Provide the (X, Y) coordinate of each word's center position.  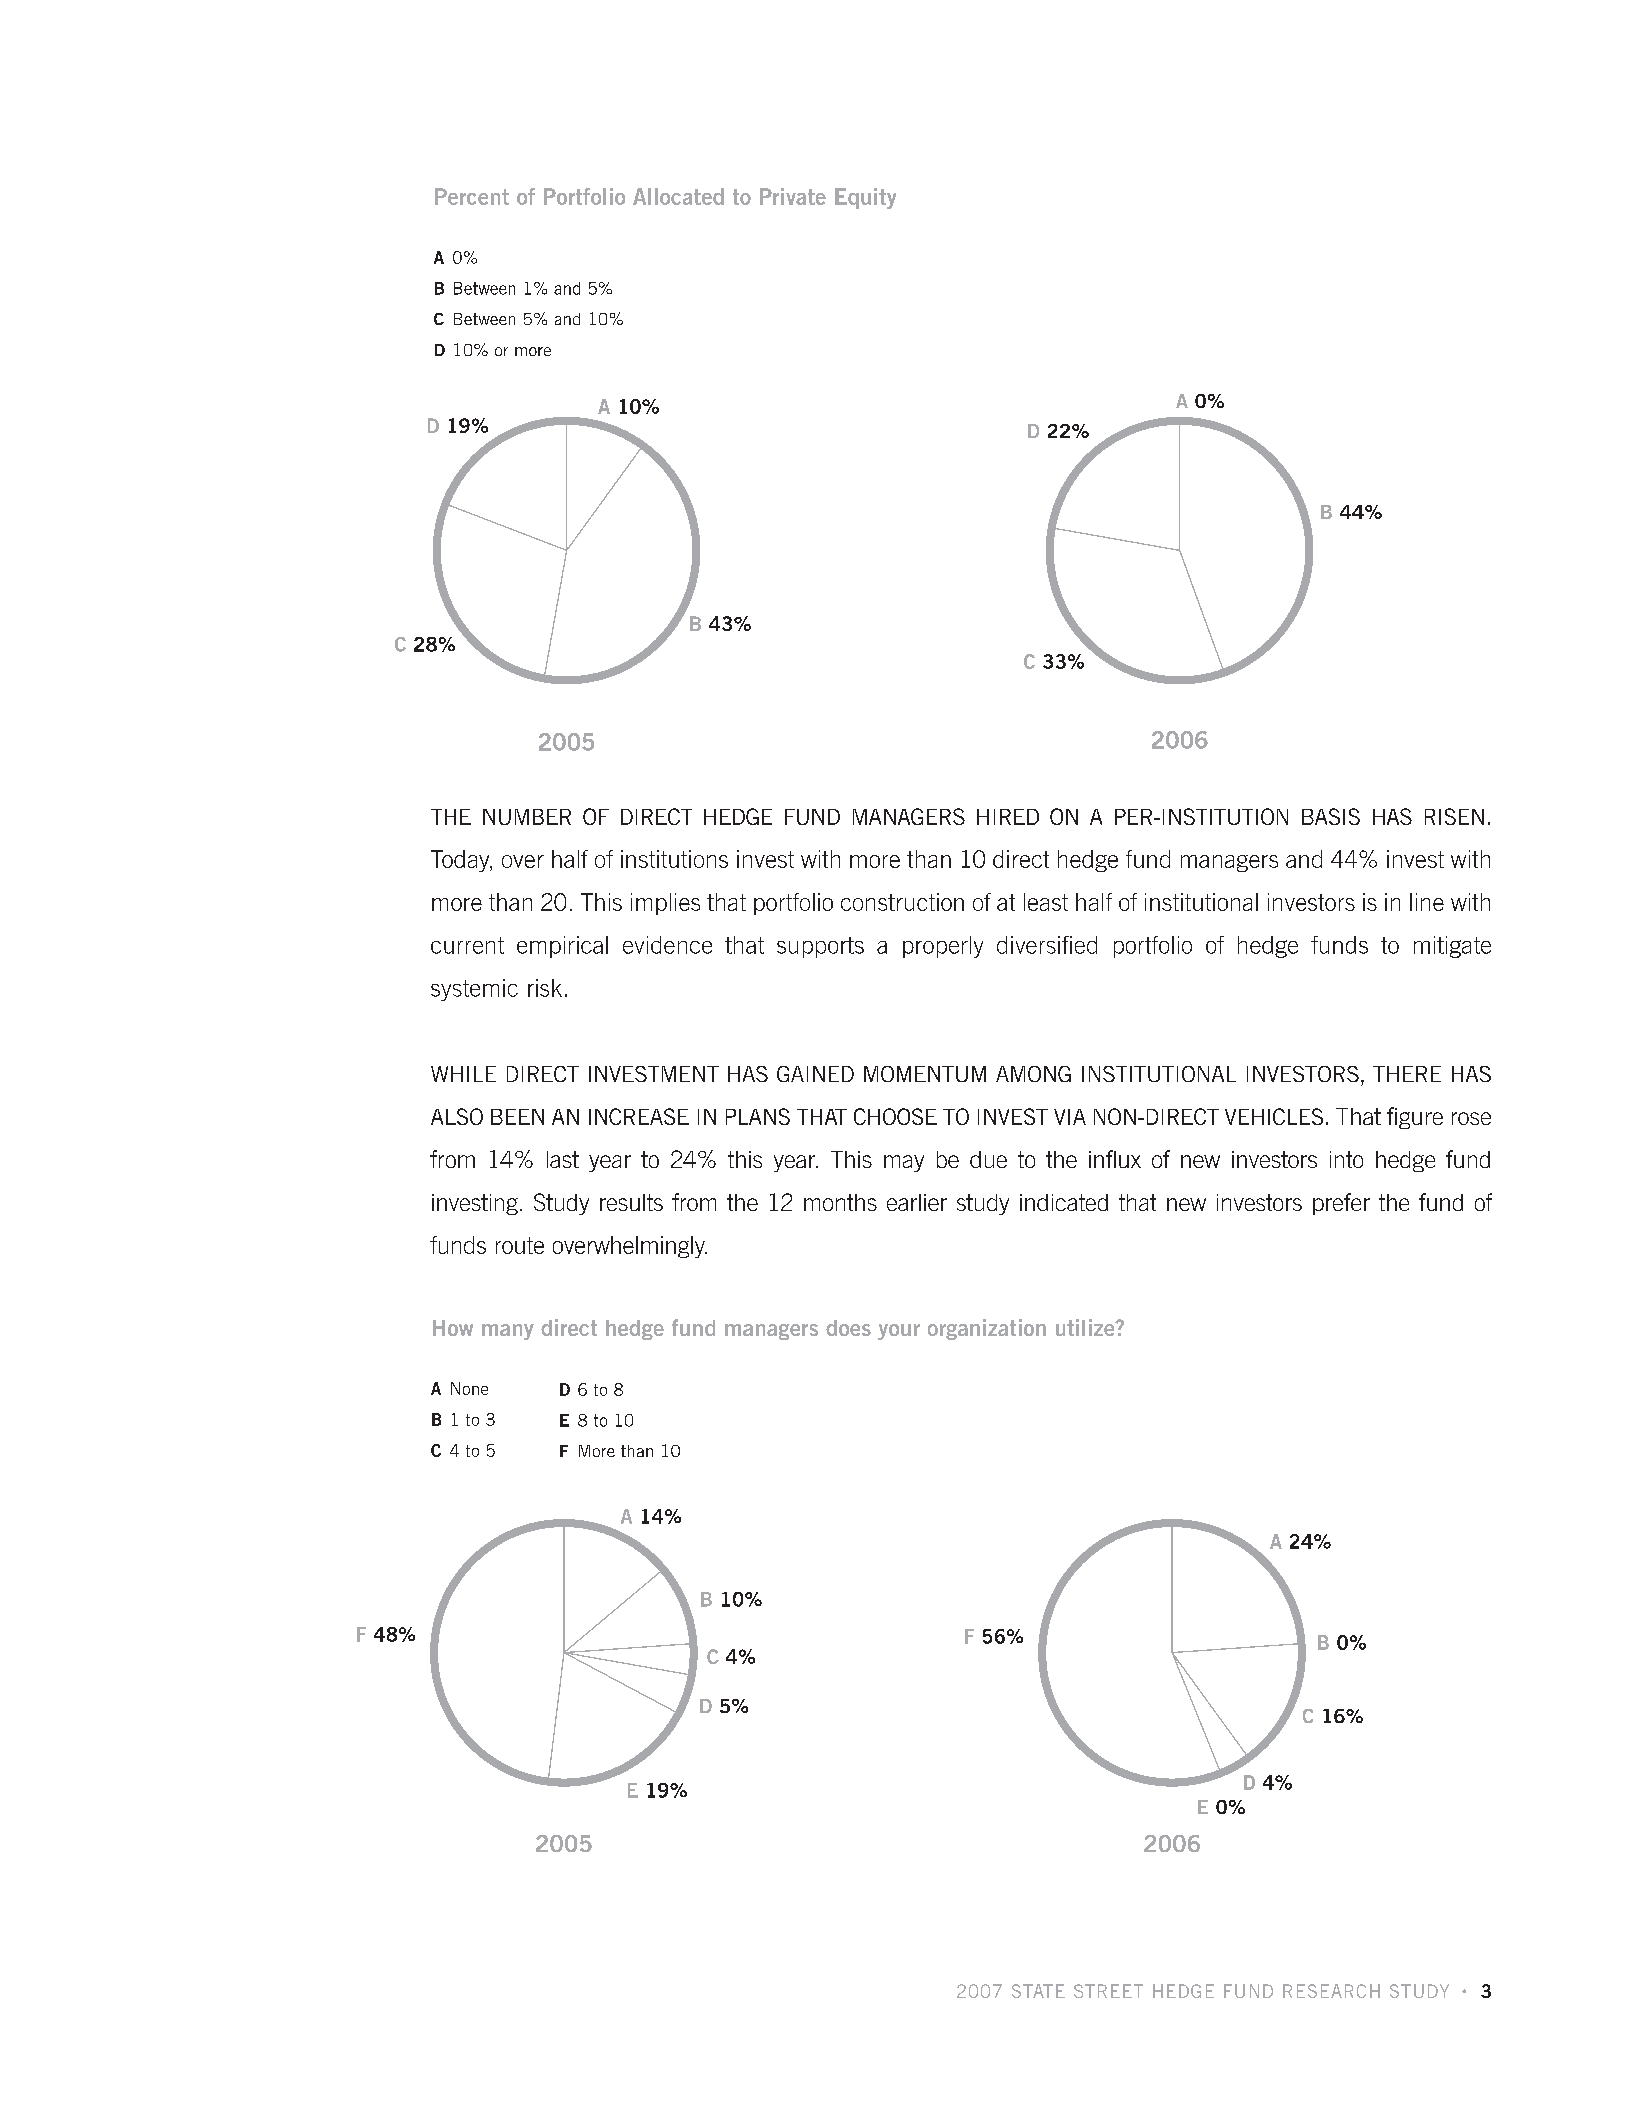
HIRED (1008, 817)
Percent (472, 196)
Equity (865, 198)
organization (987, 1329)
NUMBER (527, 817)
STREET (1108, 1991)
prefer (1341, 1204)
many (508, 1332)
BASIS (1331, 816)
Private (793, 196)
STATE (1038, 1991)
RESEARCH (1331, 1991)
